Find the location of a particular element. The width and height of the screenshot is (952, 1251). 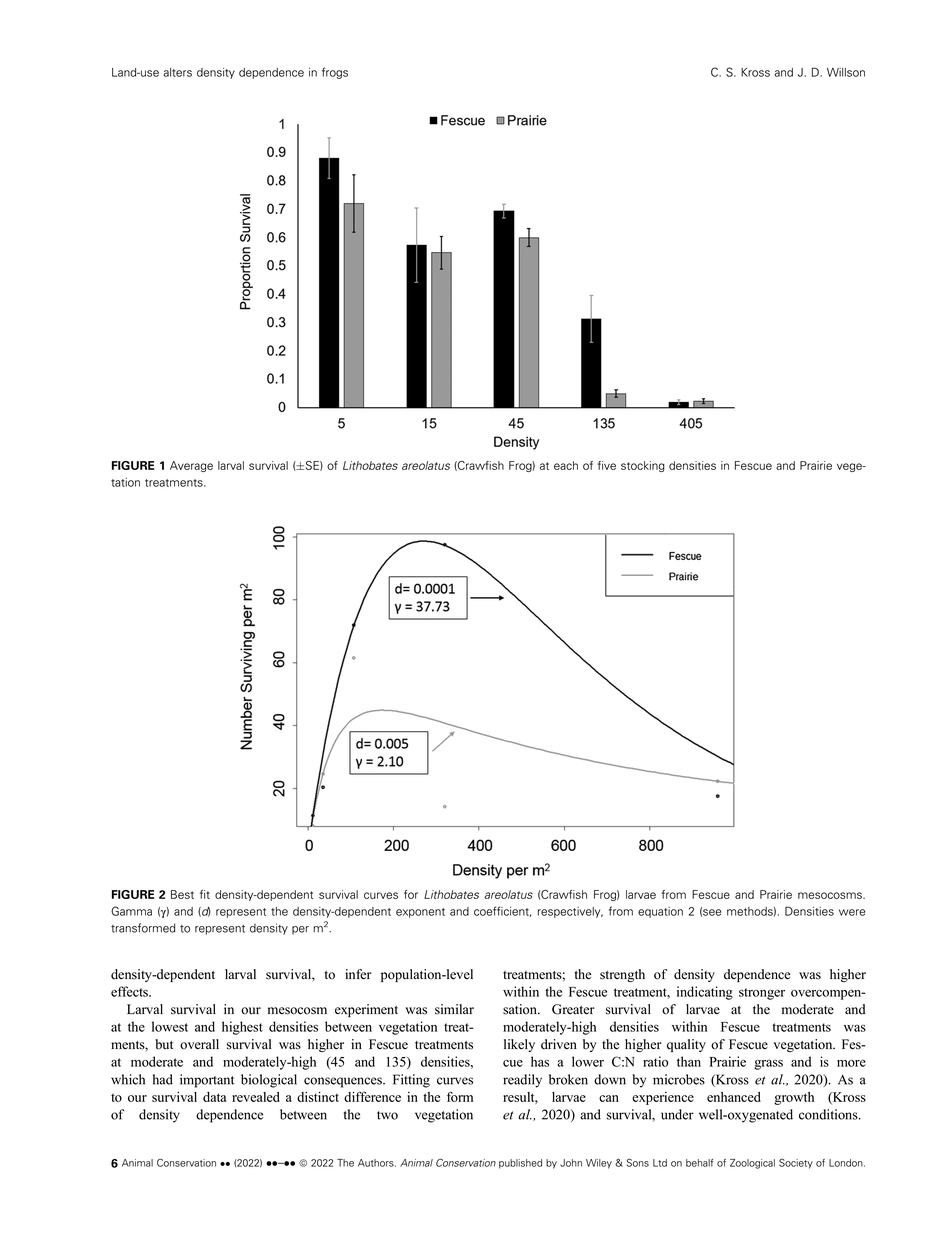

Average is located at coordinates (191, 466).
